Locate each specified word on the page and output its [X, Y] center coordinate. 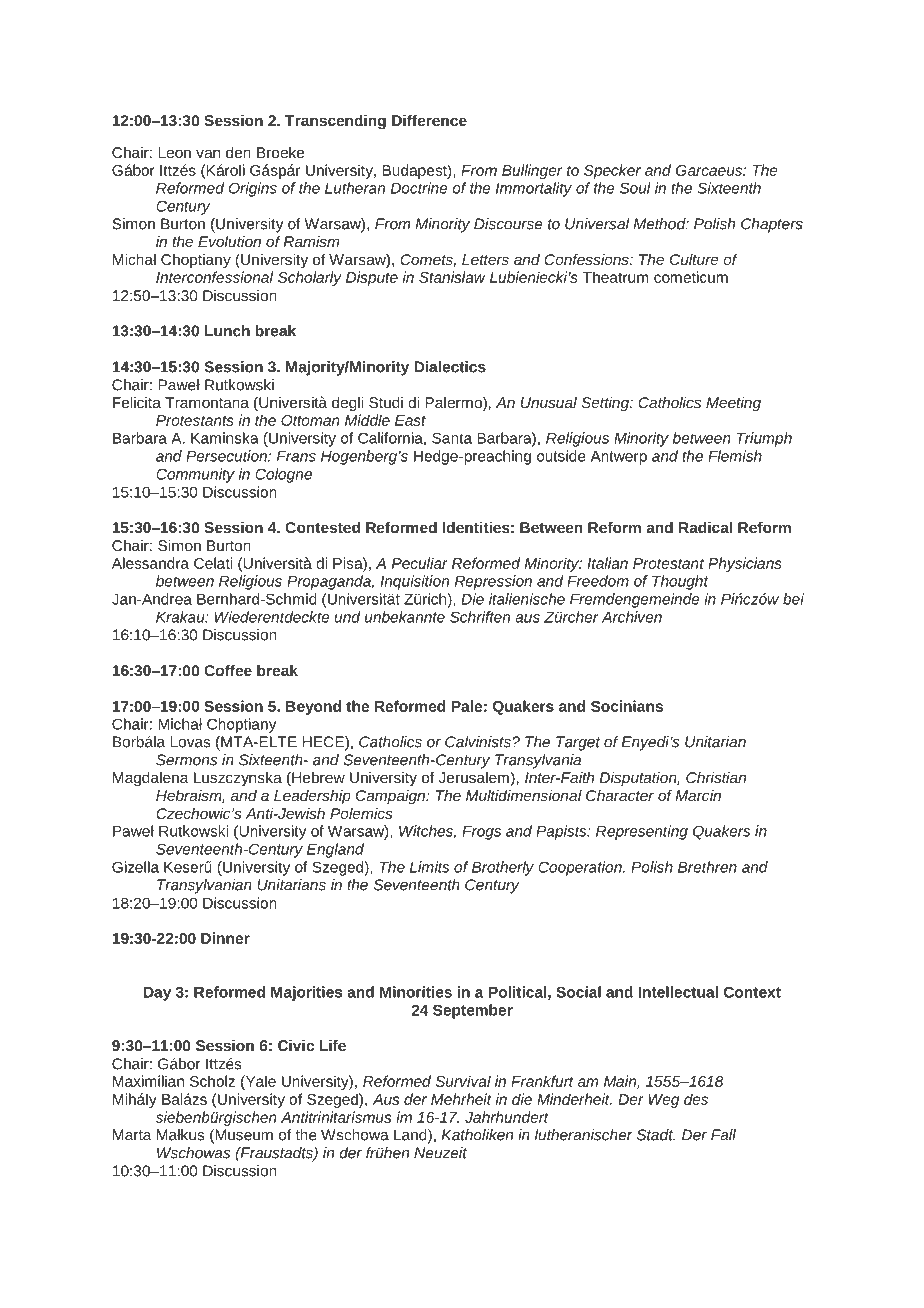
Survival [463, 1081]
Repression [493, 582]
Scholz [212, 1081]
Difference [429, 120]
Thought [680, 582]
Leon [174, 152]
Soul [635, 188]
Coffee [228, 670]
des [696, 1099]
